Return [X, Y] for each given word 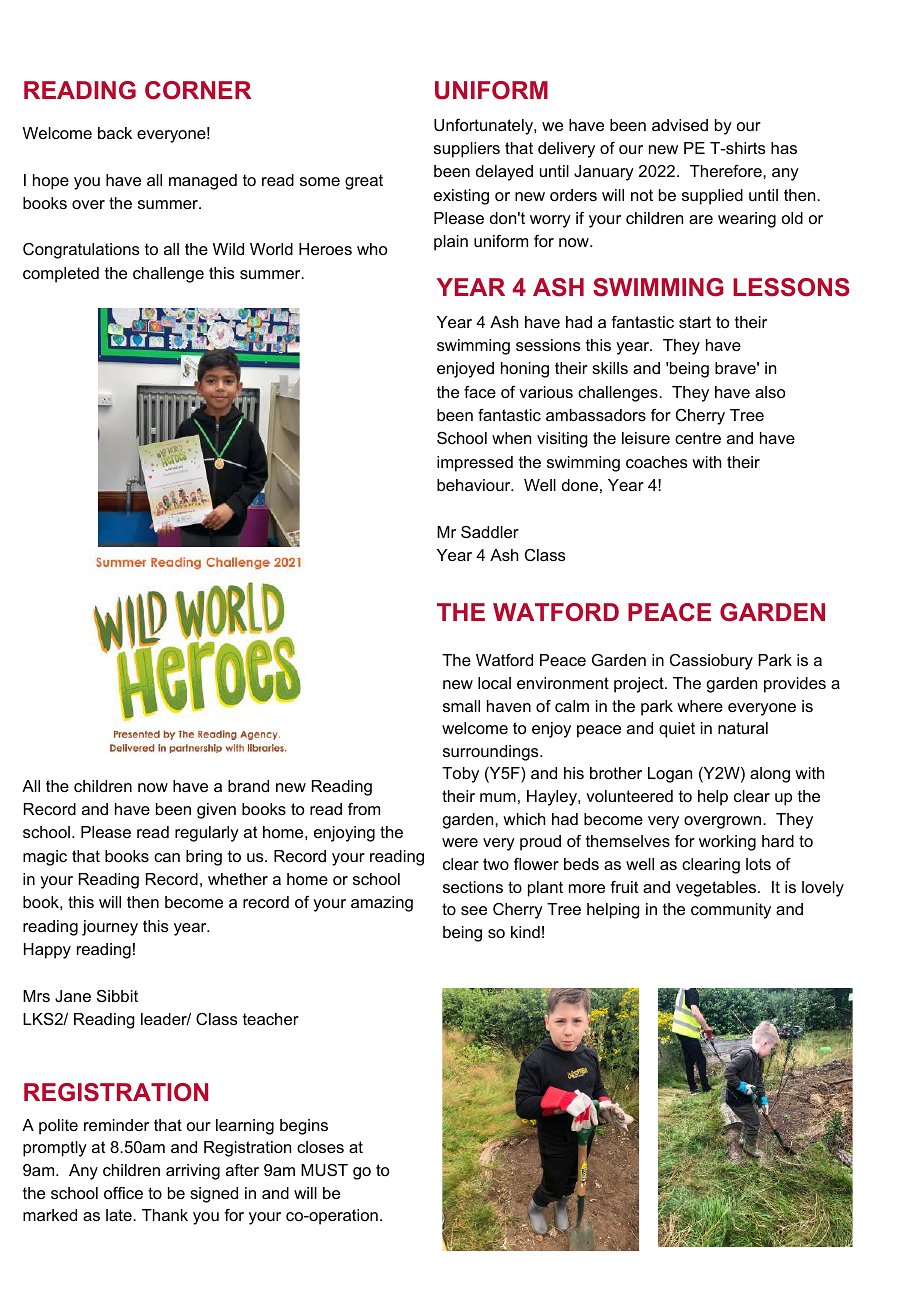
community [731, 911]
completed [61, 275]
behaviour [475, 485]
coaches [657, 462]
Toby [460, 775]
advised [680, 125]
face [480, 392]
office [123, 1193]
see [474, 910]
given [216, 811]
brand [248, 786]
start [695, 322]
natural [743, 728]
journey [110, 928]
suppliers [467, 150]
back [115, 133]
